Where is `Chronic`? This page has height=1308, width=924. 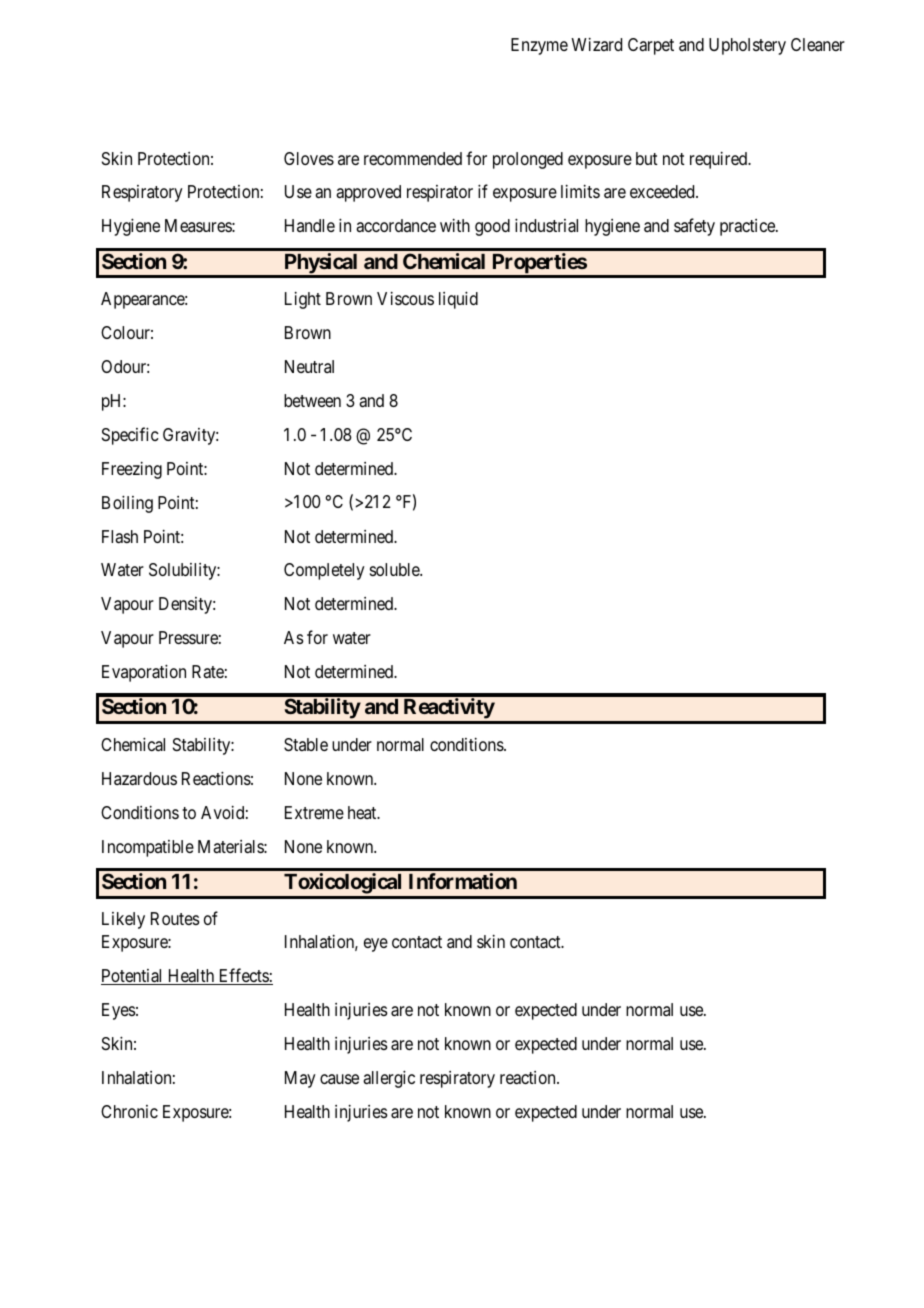
Chronic is located at coordinates (129, 1111).
